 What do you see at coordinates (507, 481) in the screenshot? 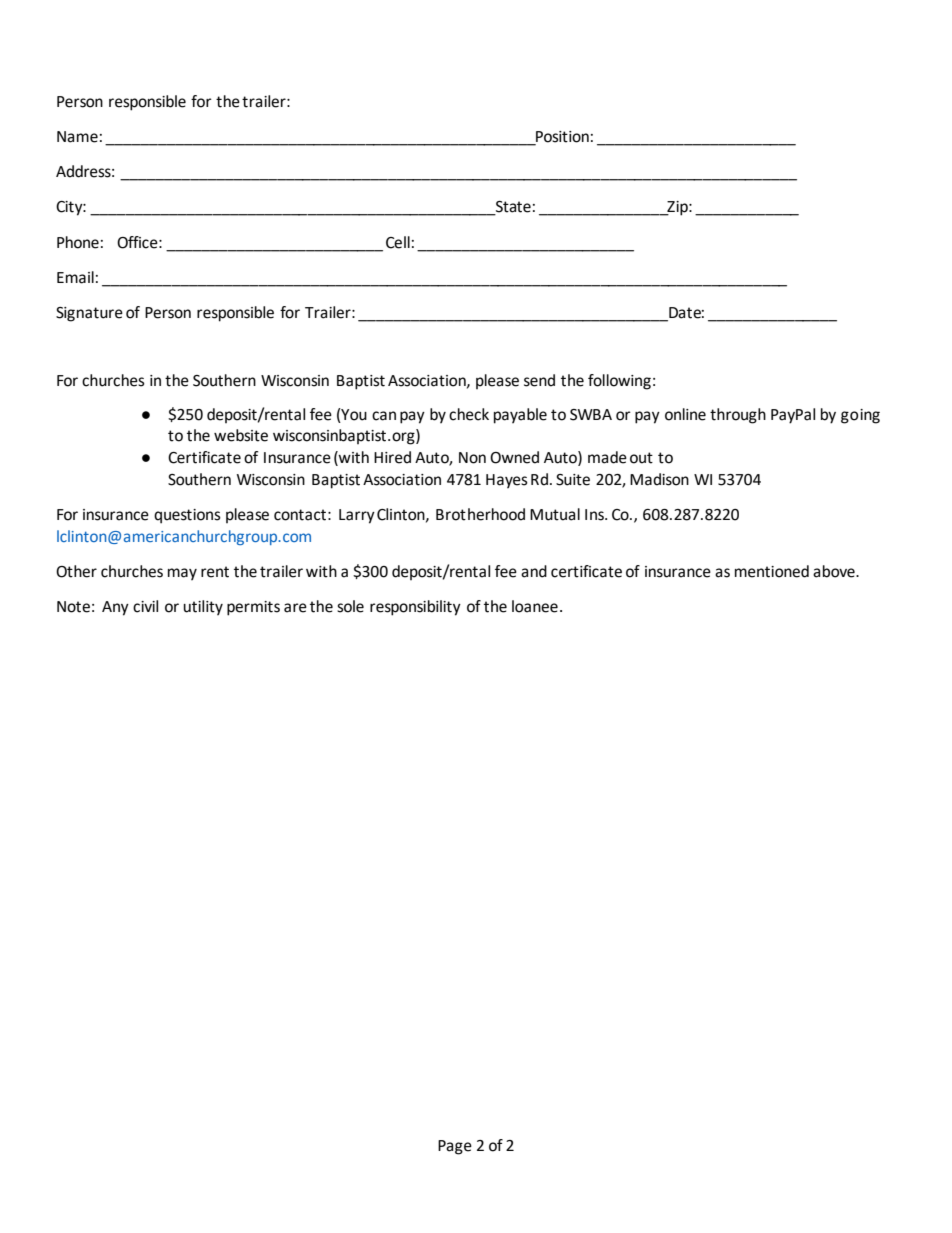
I see `Hayes` at bounding box center [507, 481].
